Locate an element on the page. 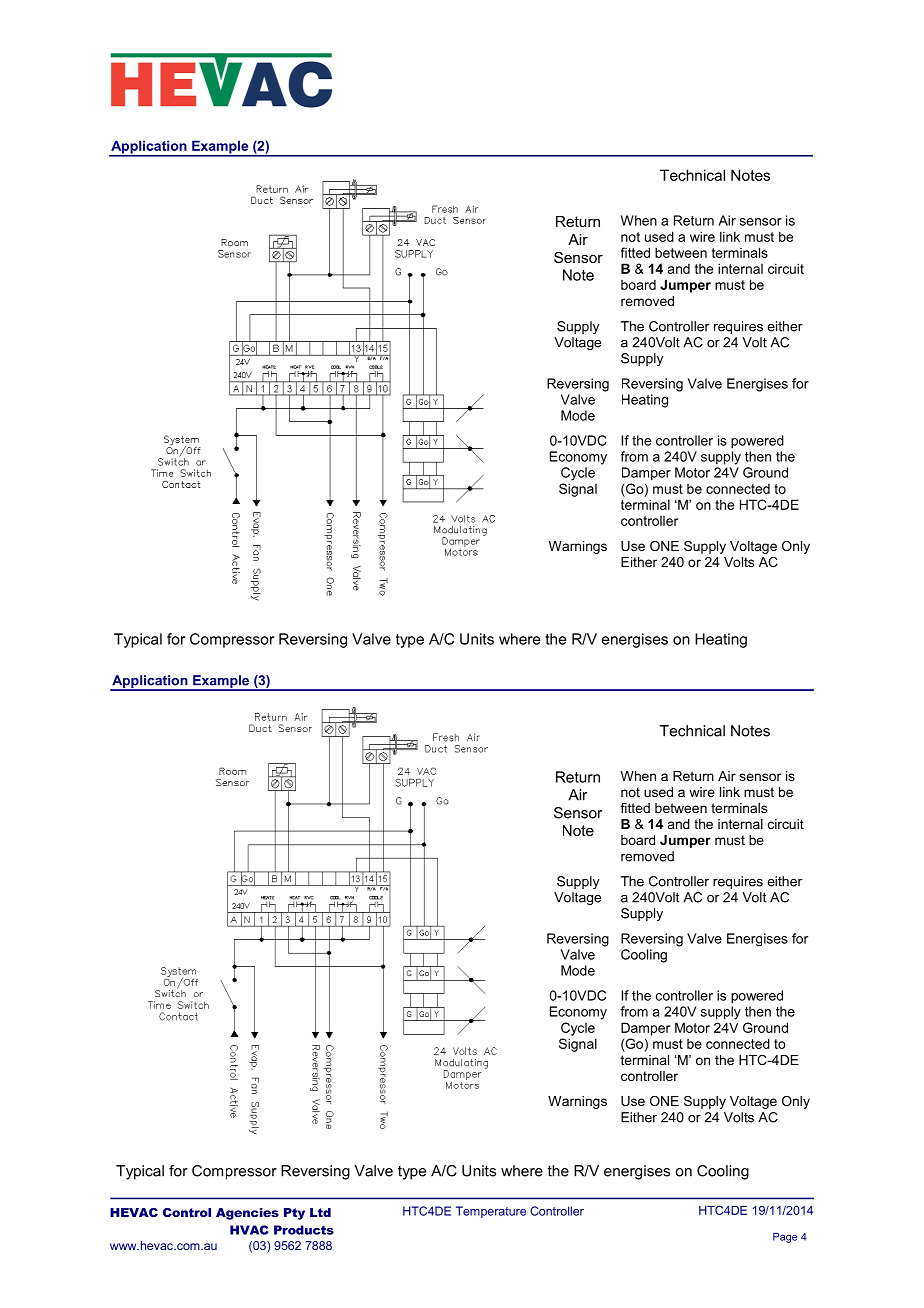 This page has width=924, height=1308. Temperature is located at coordinates (491, 1212).
